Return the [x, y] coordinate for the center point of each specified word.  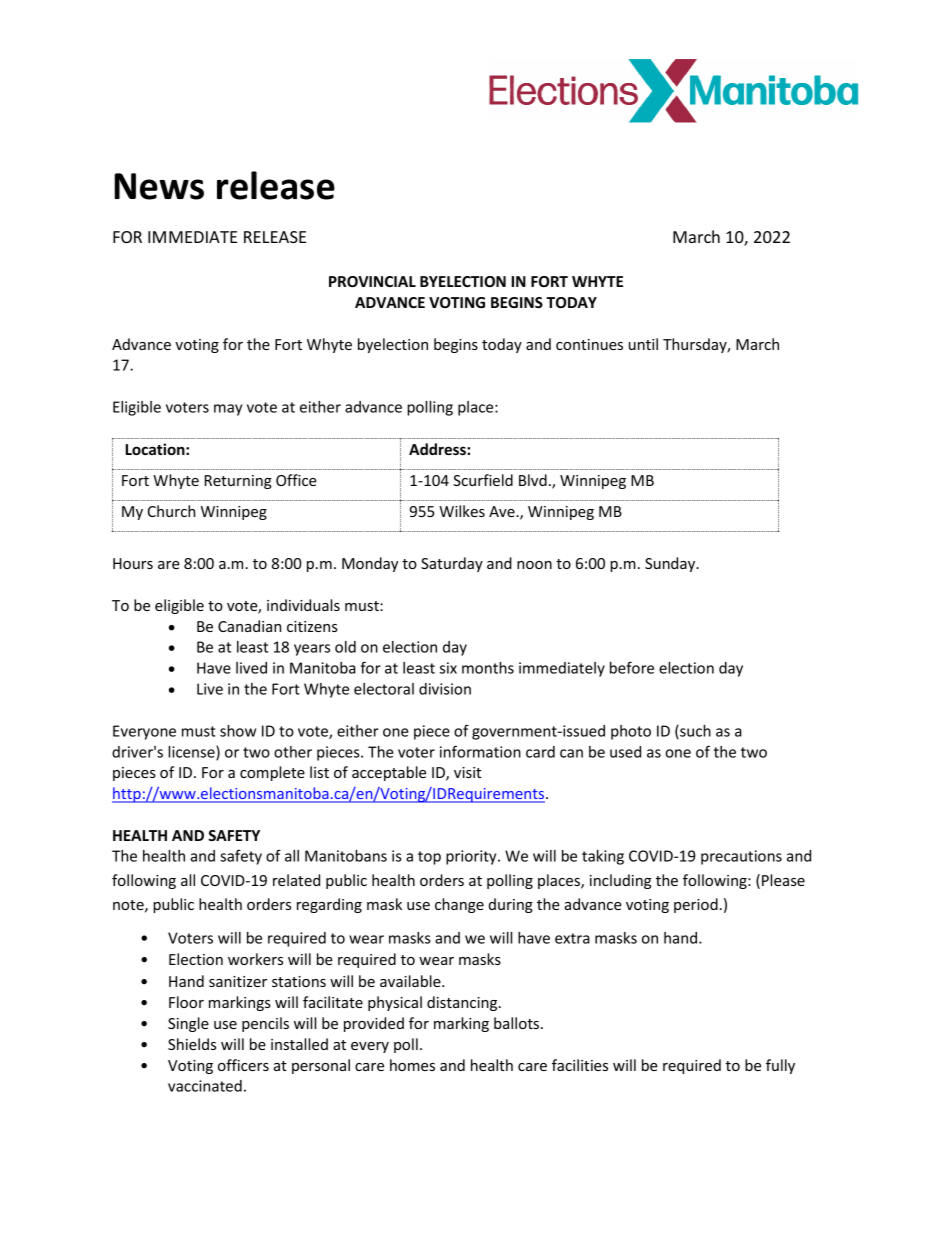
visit [467, 772]
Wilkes [462, 511]
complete [272, 773]
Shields [192, 1044]
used [625, 752]
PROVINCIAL [372, 281]
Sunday [671, 564]
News [159, 186]
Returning [238, 482]
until [643, 344]
